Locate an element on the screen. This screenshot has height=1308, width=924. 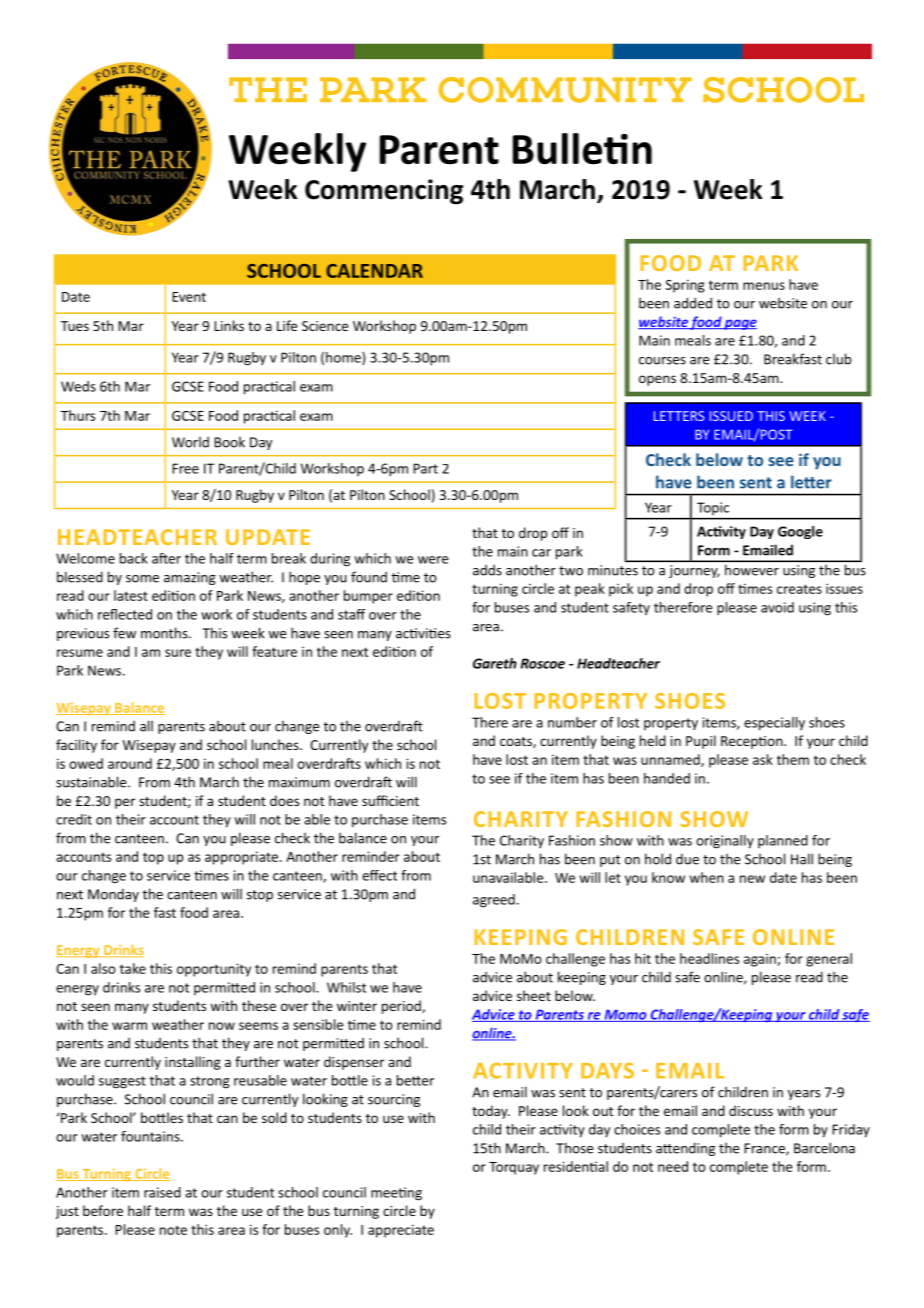
ask is located at coordinates (763, 759).
